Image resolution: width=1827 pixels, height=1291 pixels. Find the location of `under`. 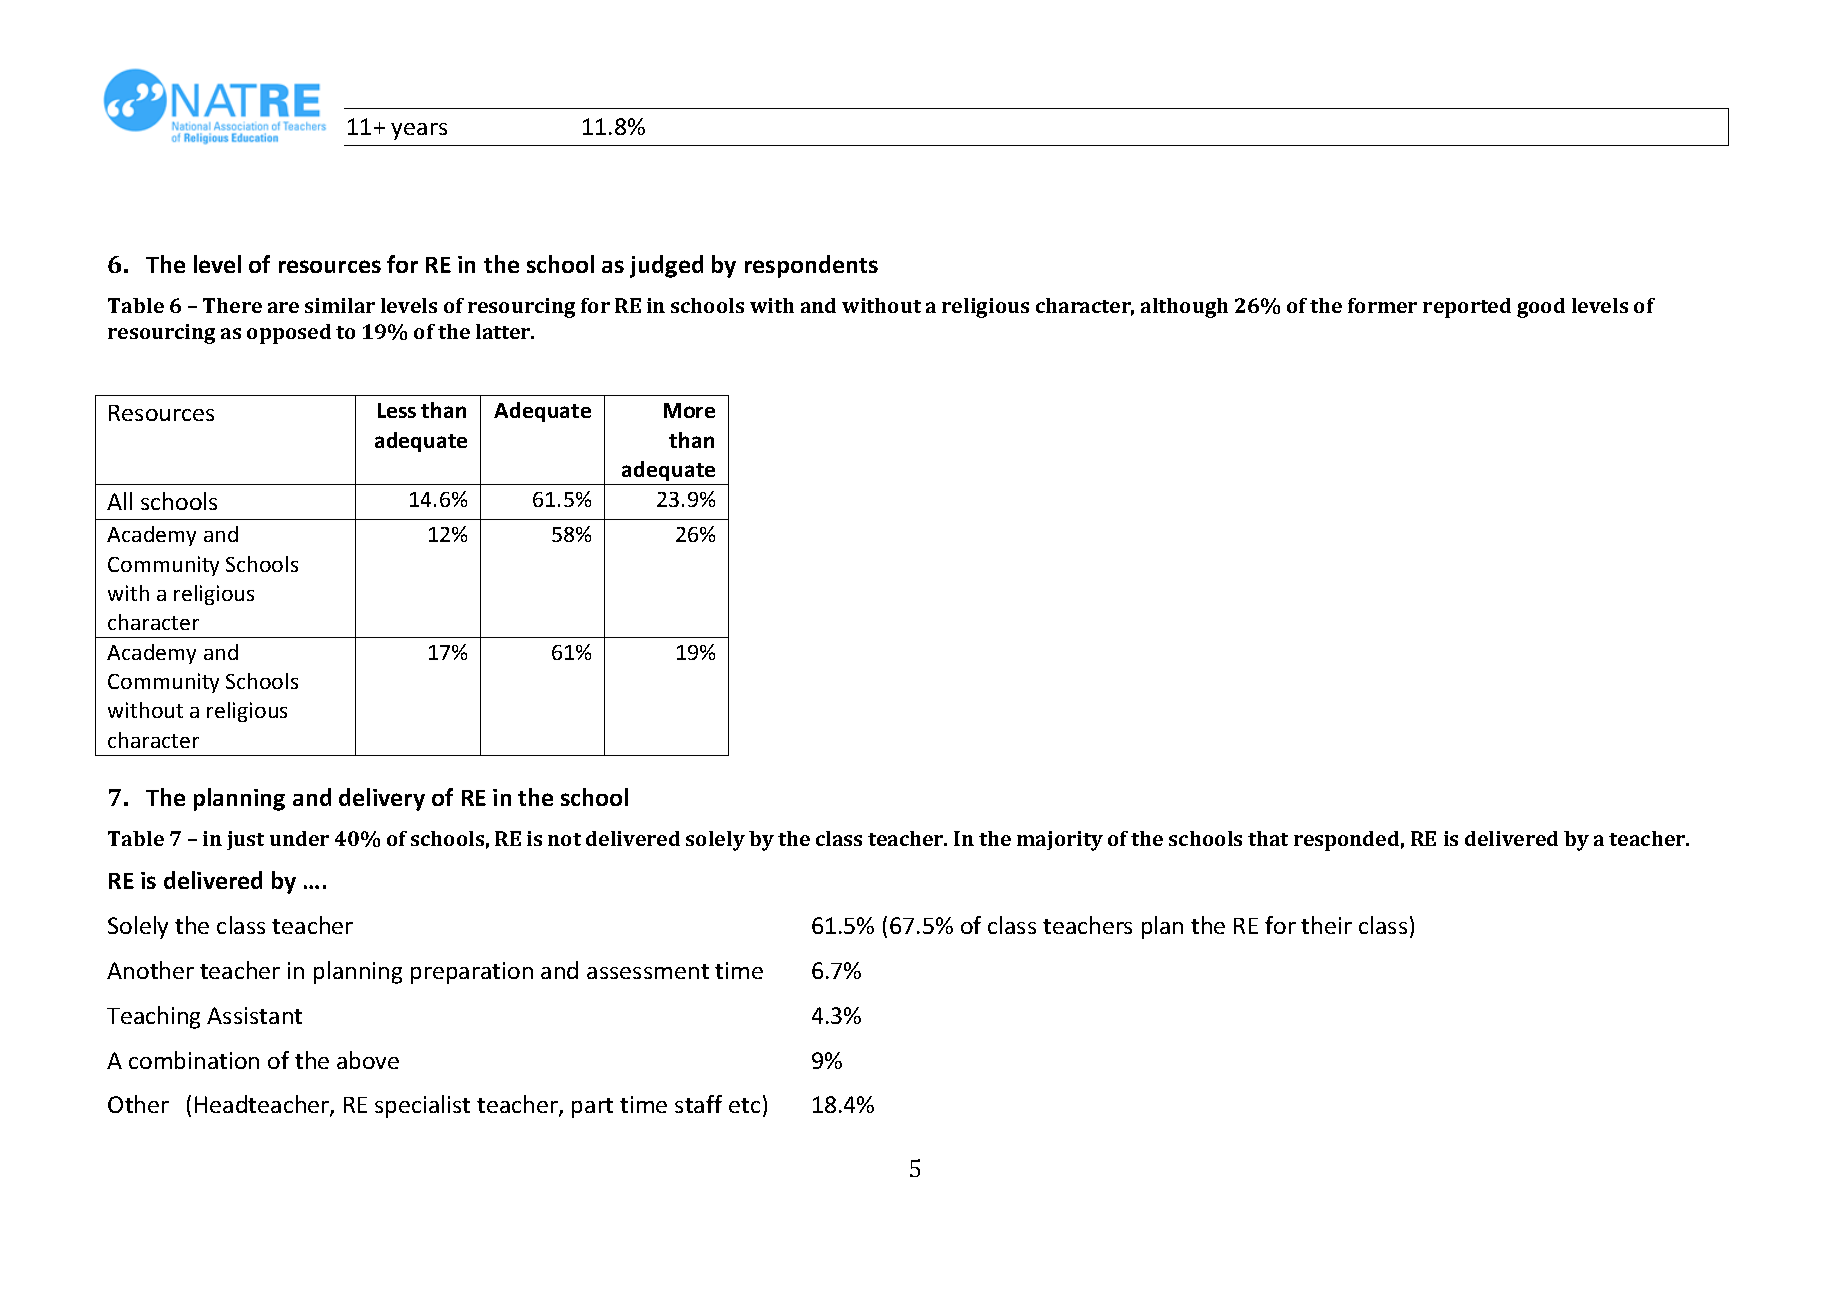

under is located at coordinates (299, 838).
